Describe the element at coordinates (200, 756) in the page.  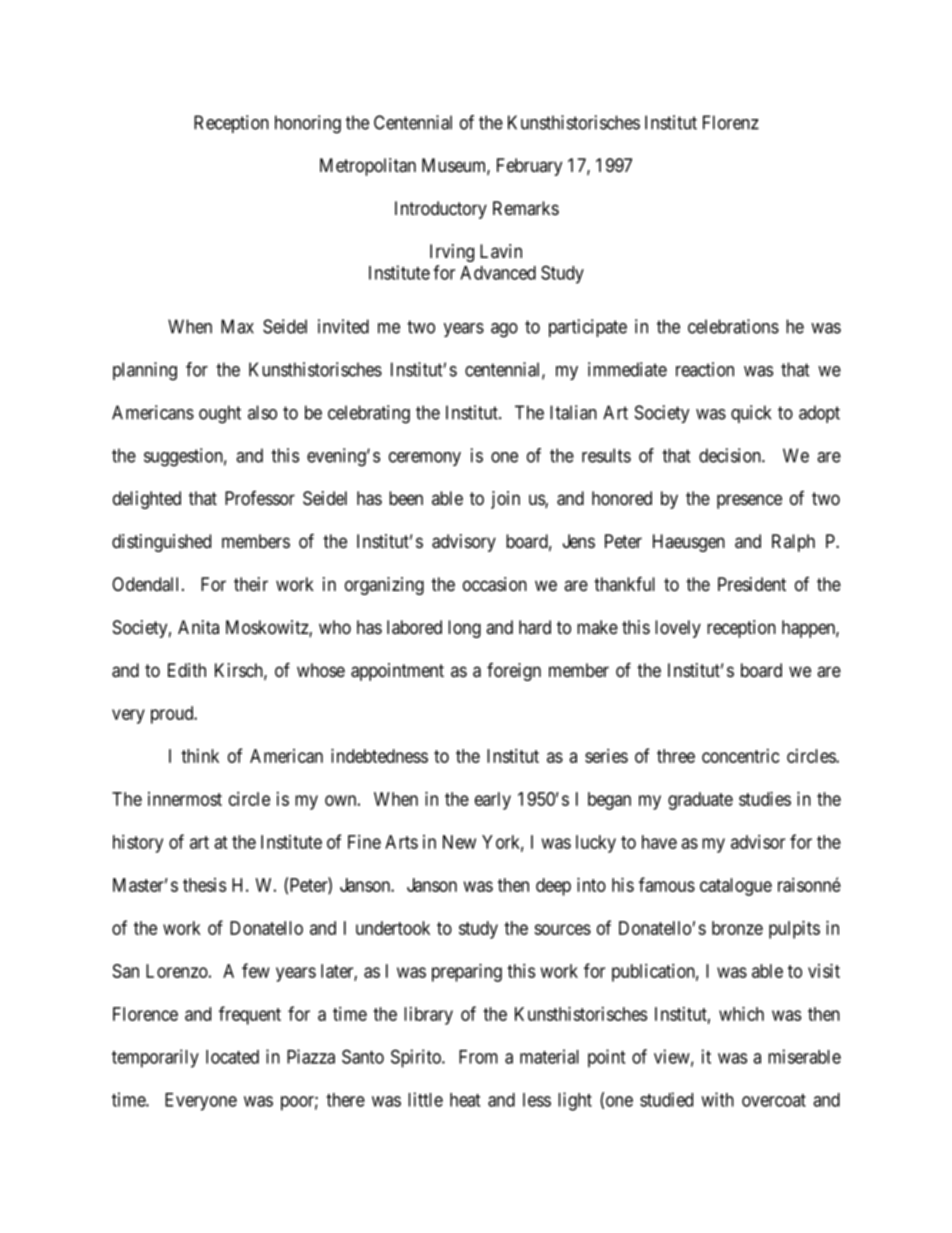
I see `think` at that location.
